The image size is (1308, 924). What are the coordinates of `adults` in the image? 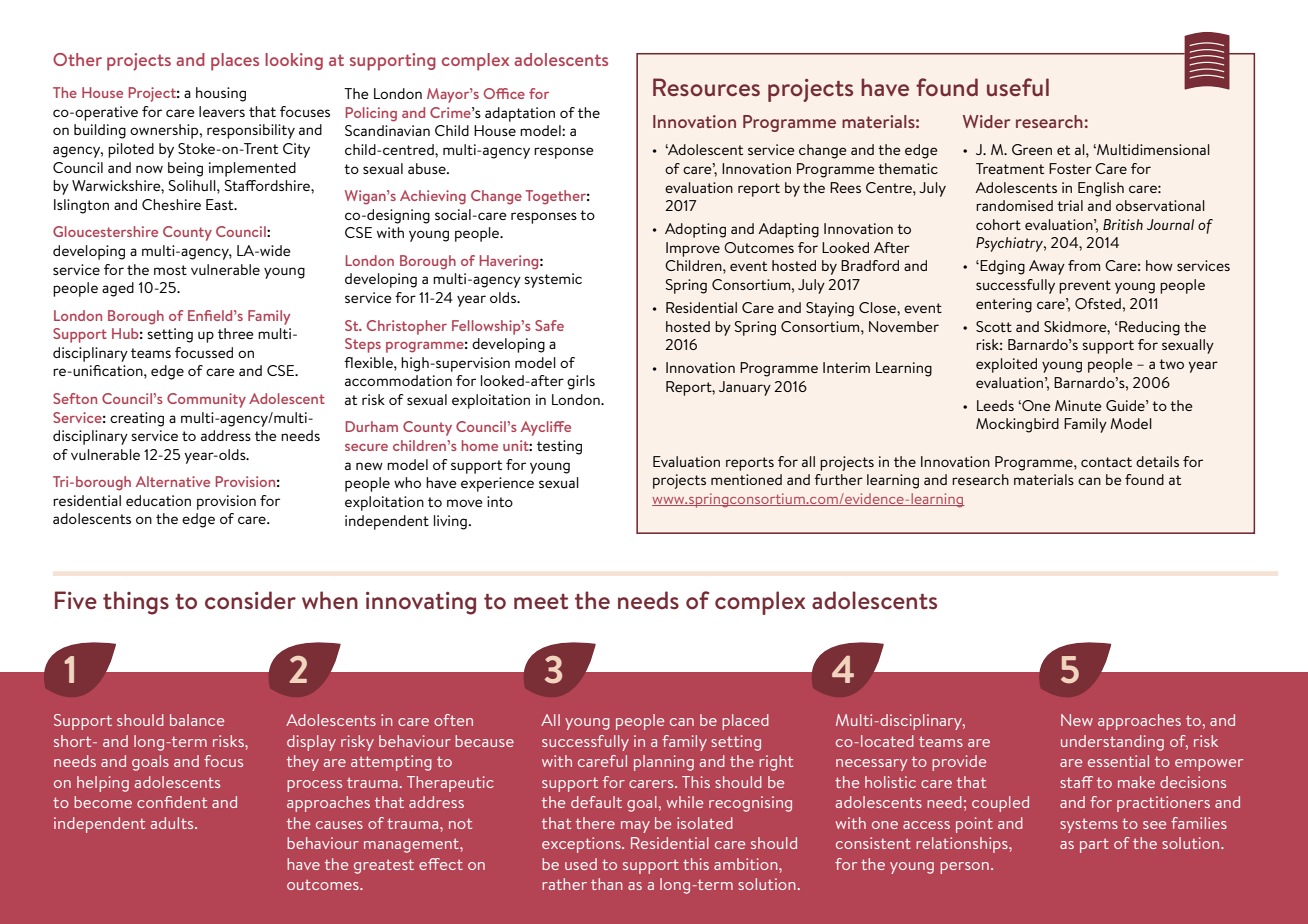 It's located at (173, 823).
